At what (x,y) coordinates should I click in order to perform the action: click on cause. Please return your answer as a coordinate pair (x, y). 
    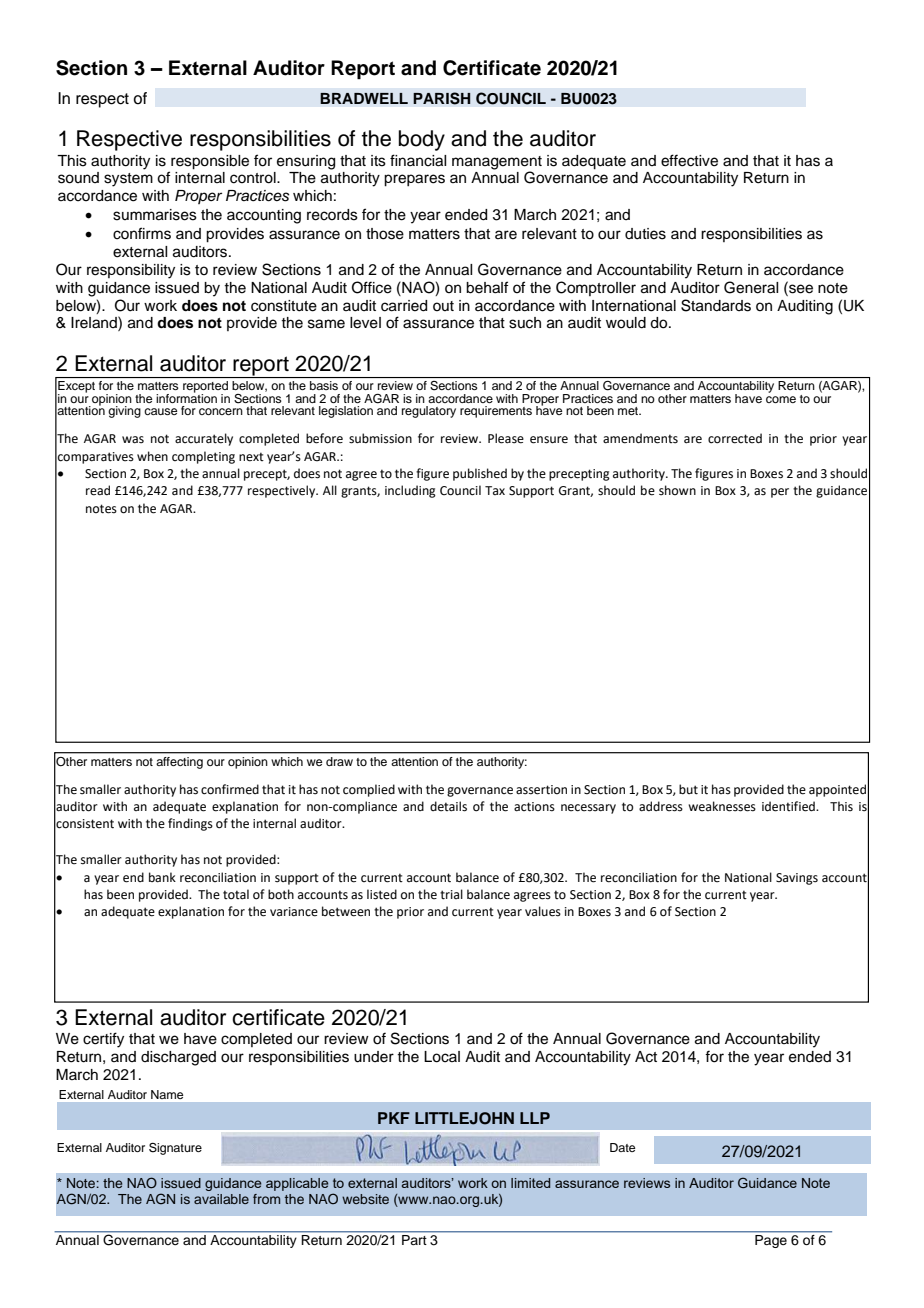
    Looking at the image, I should click on (160, 411).
